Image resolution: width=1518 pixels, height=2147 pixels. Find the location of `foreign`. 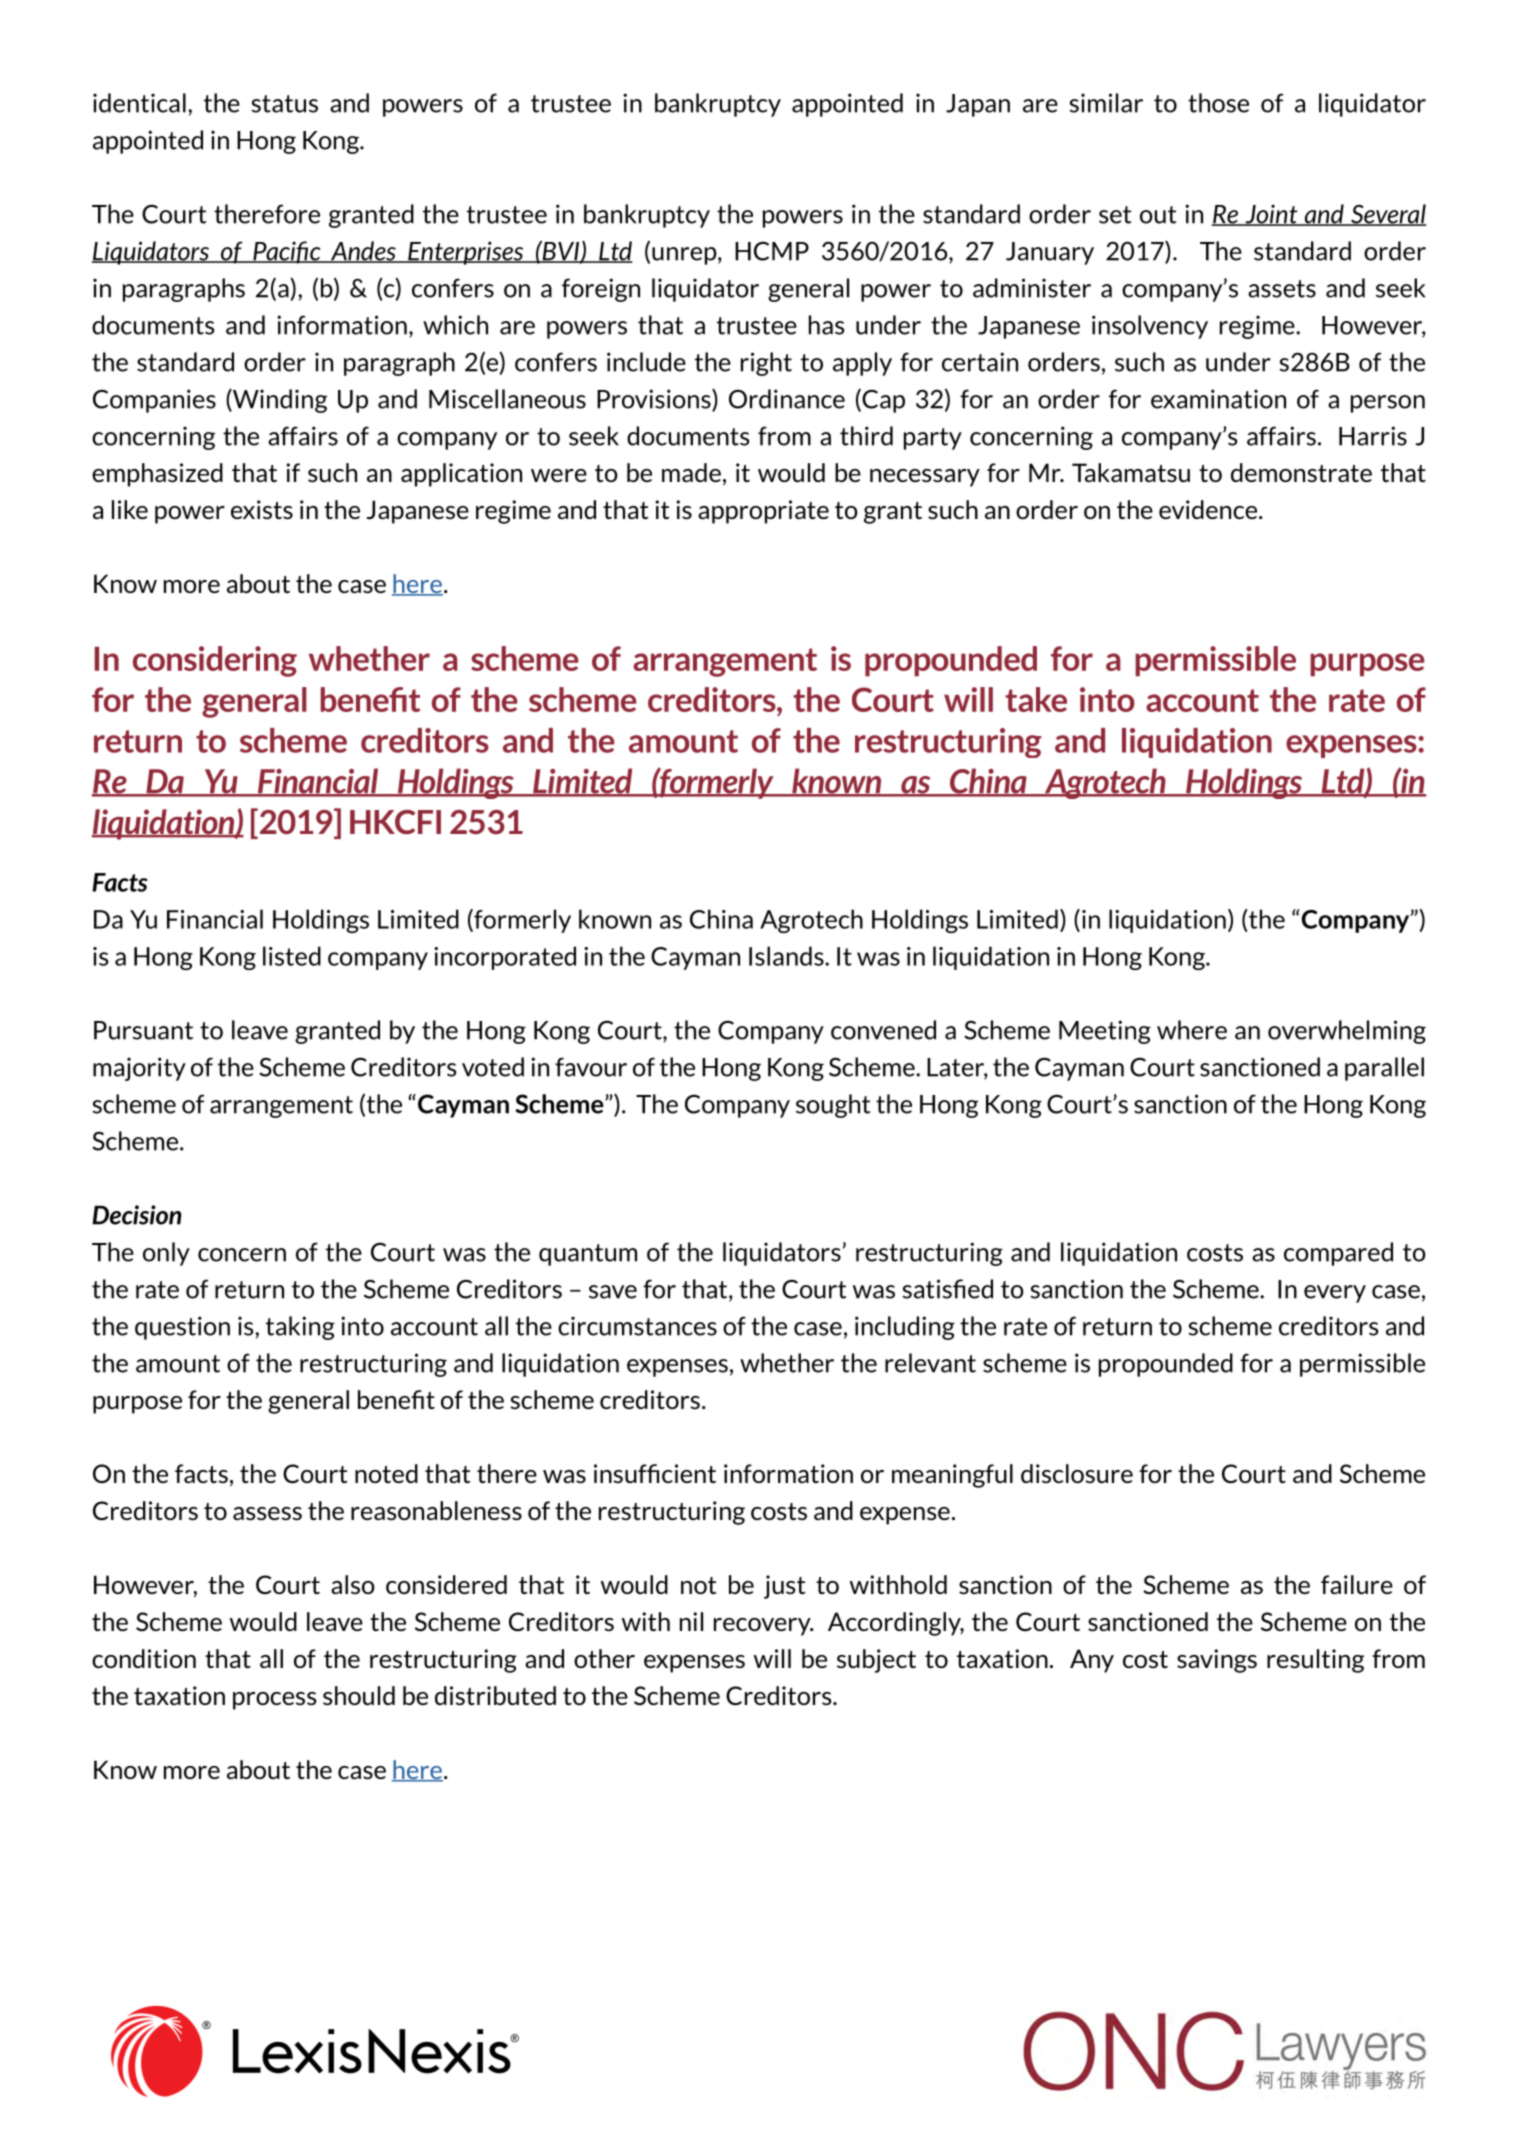

foreign is located at coordinates (601, 290).
